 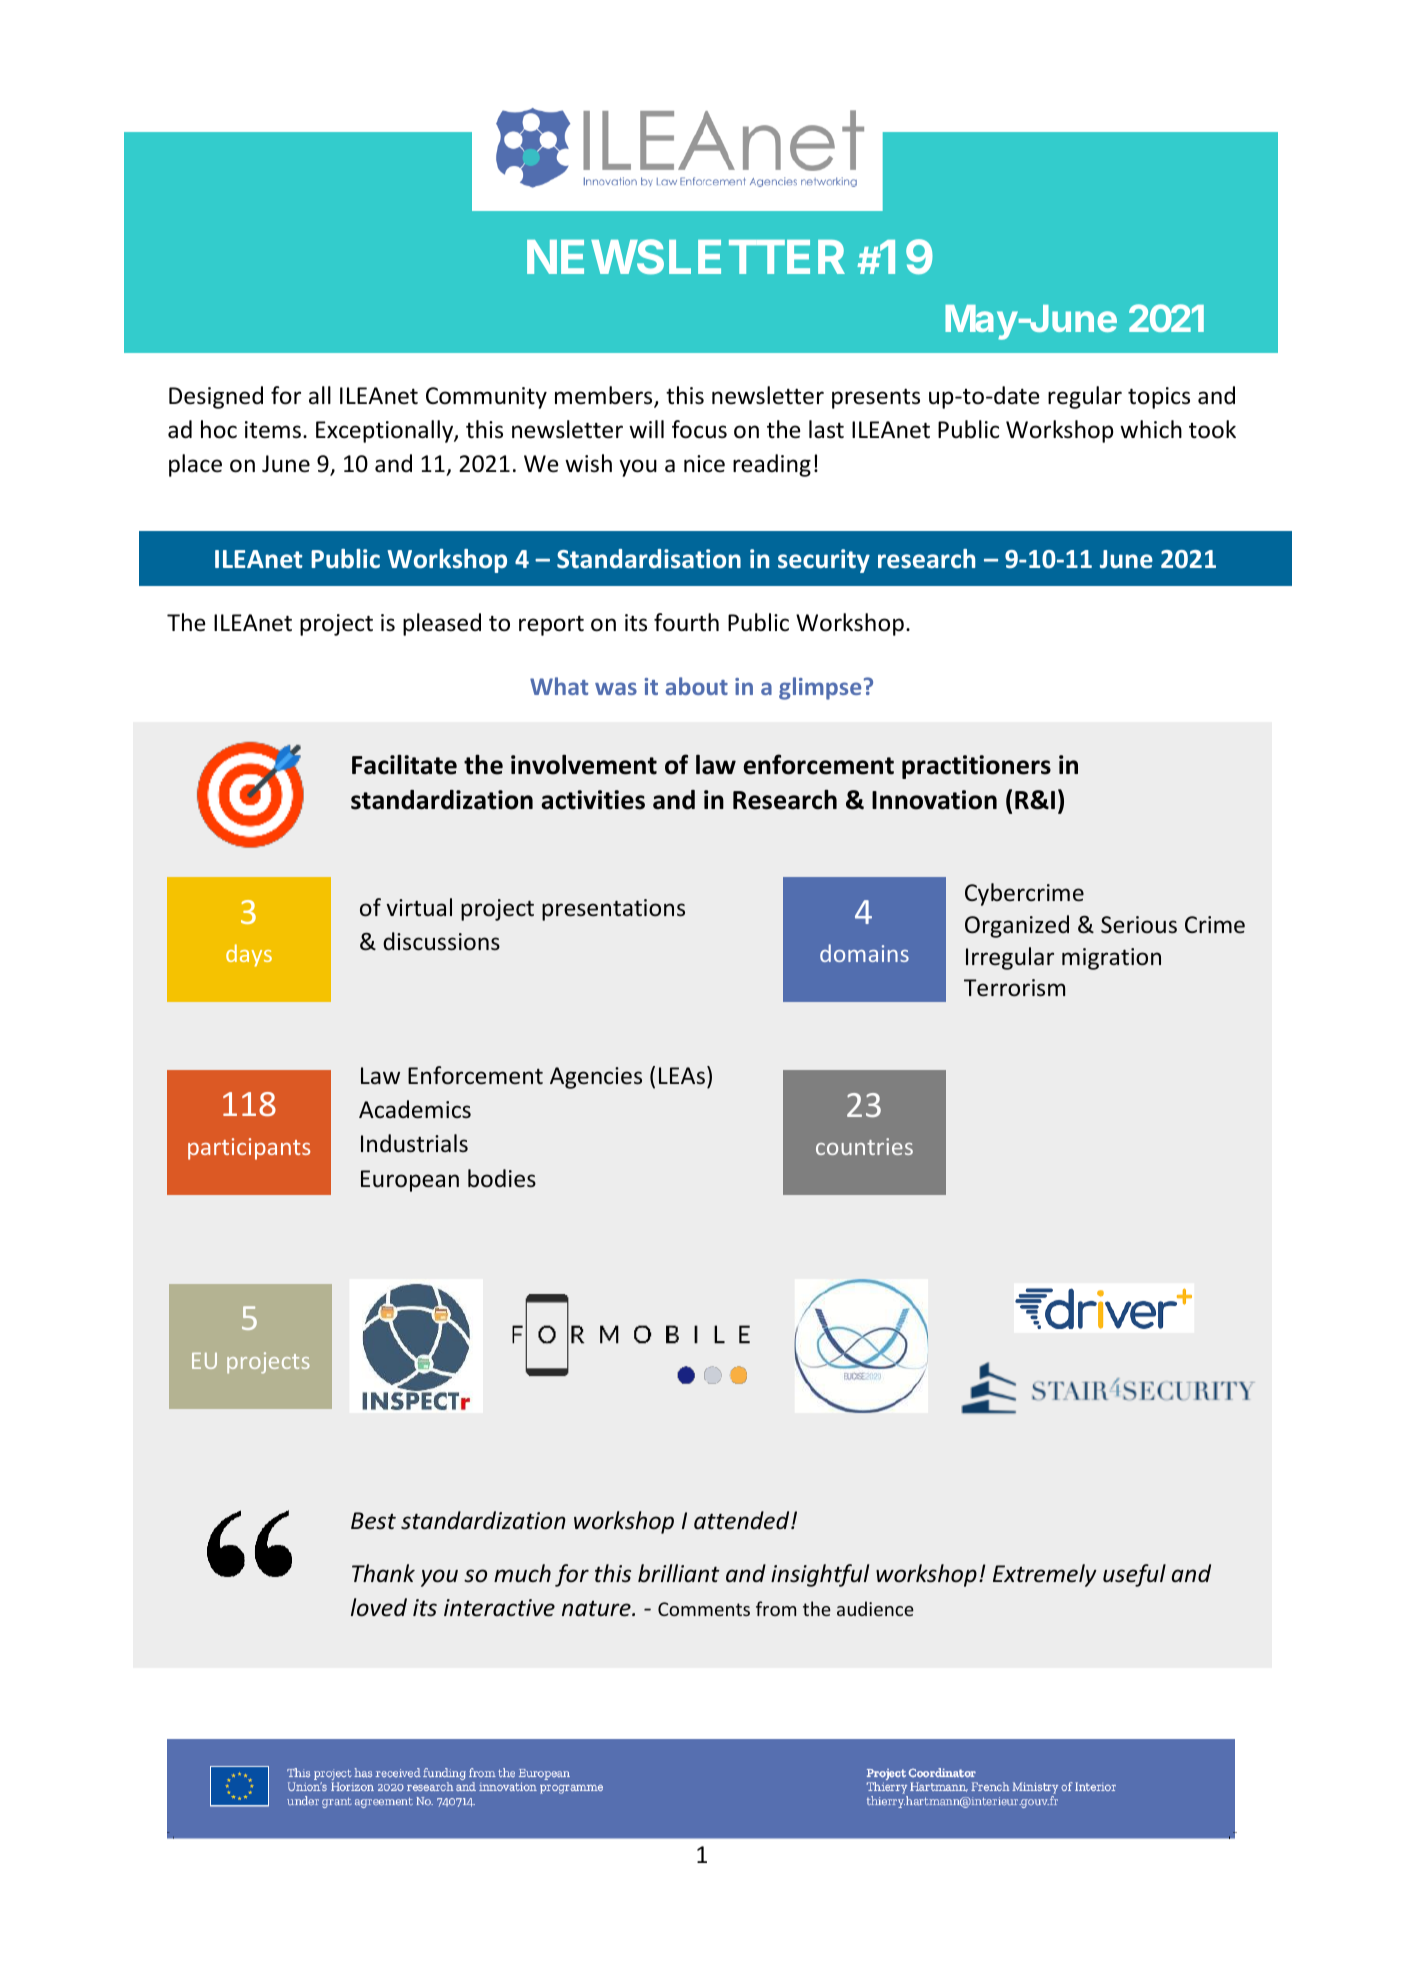 What do you see at coordinates (1134, 1575) in the document?
I see `useful` at bounding box center [1134, 1575].
